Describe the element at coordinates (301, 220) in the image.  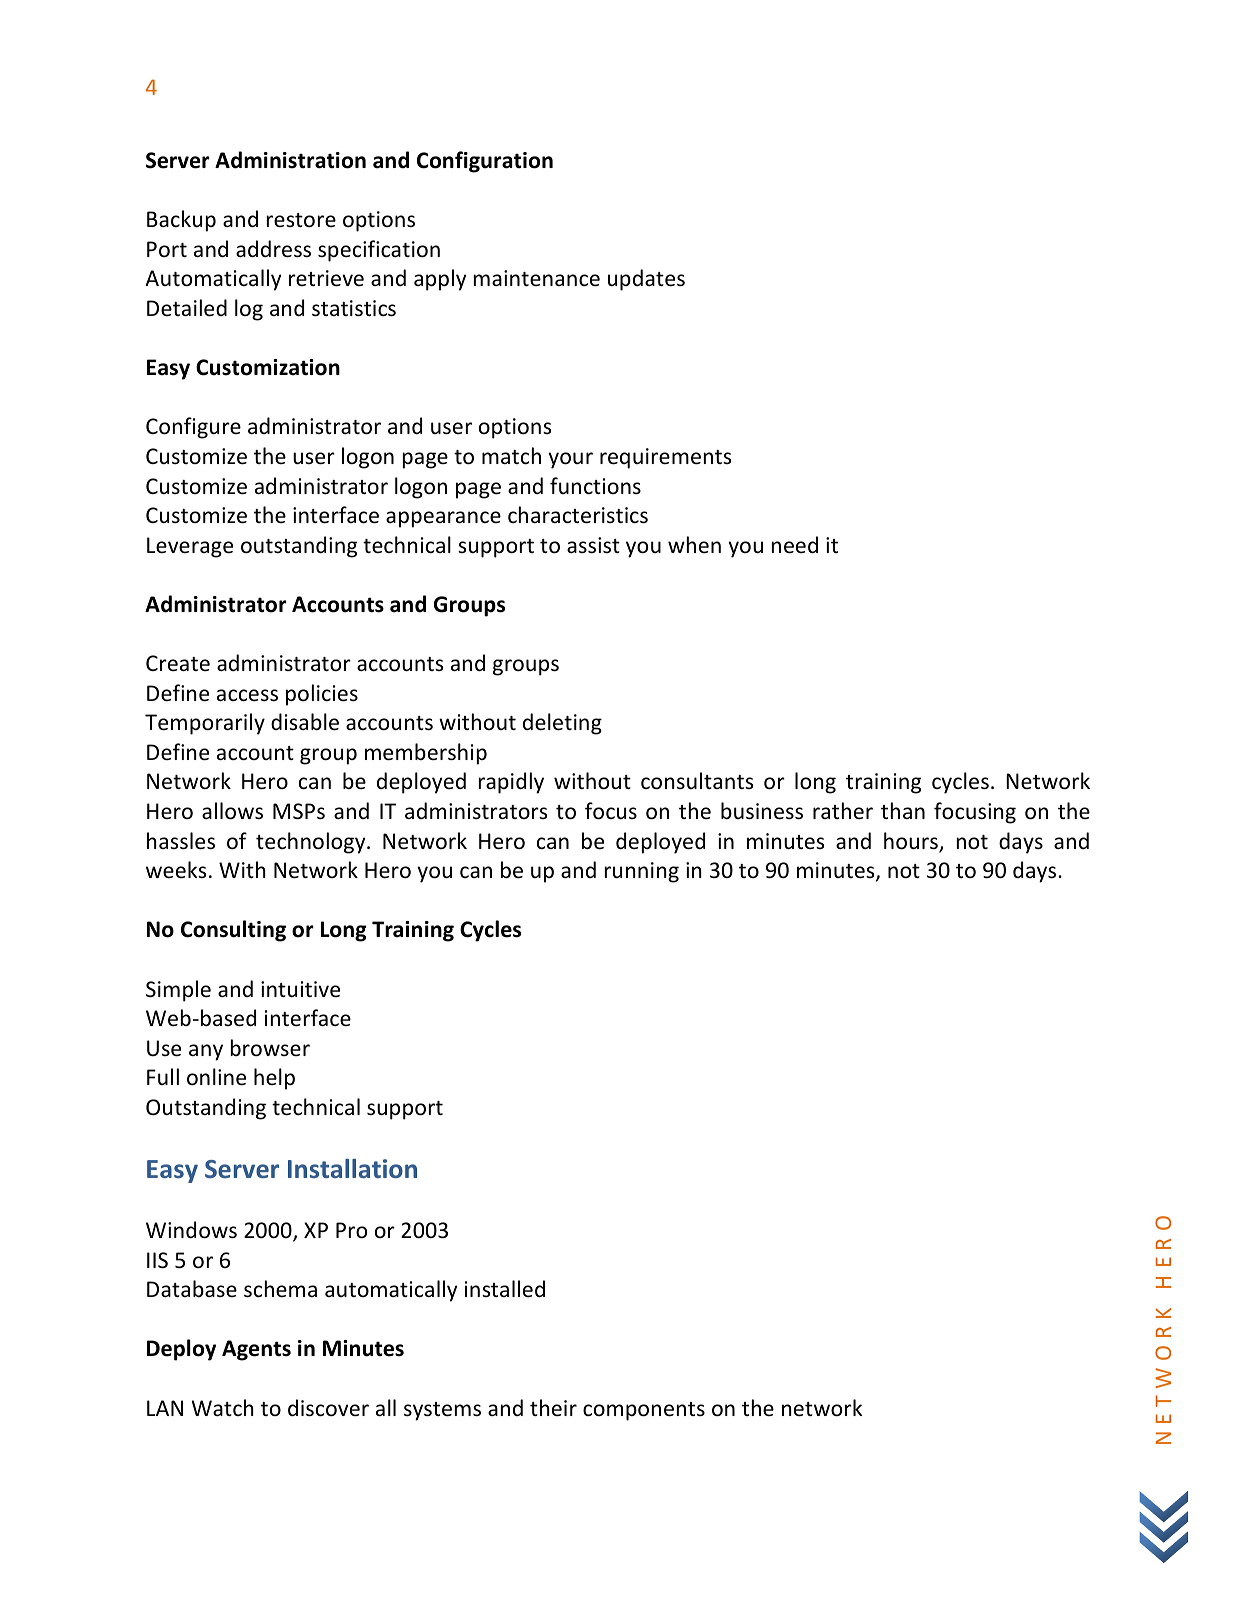
I see `restore` at that location.
